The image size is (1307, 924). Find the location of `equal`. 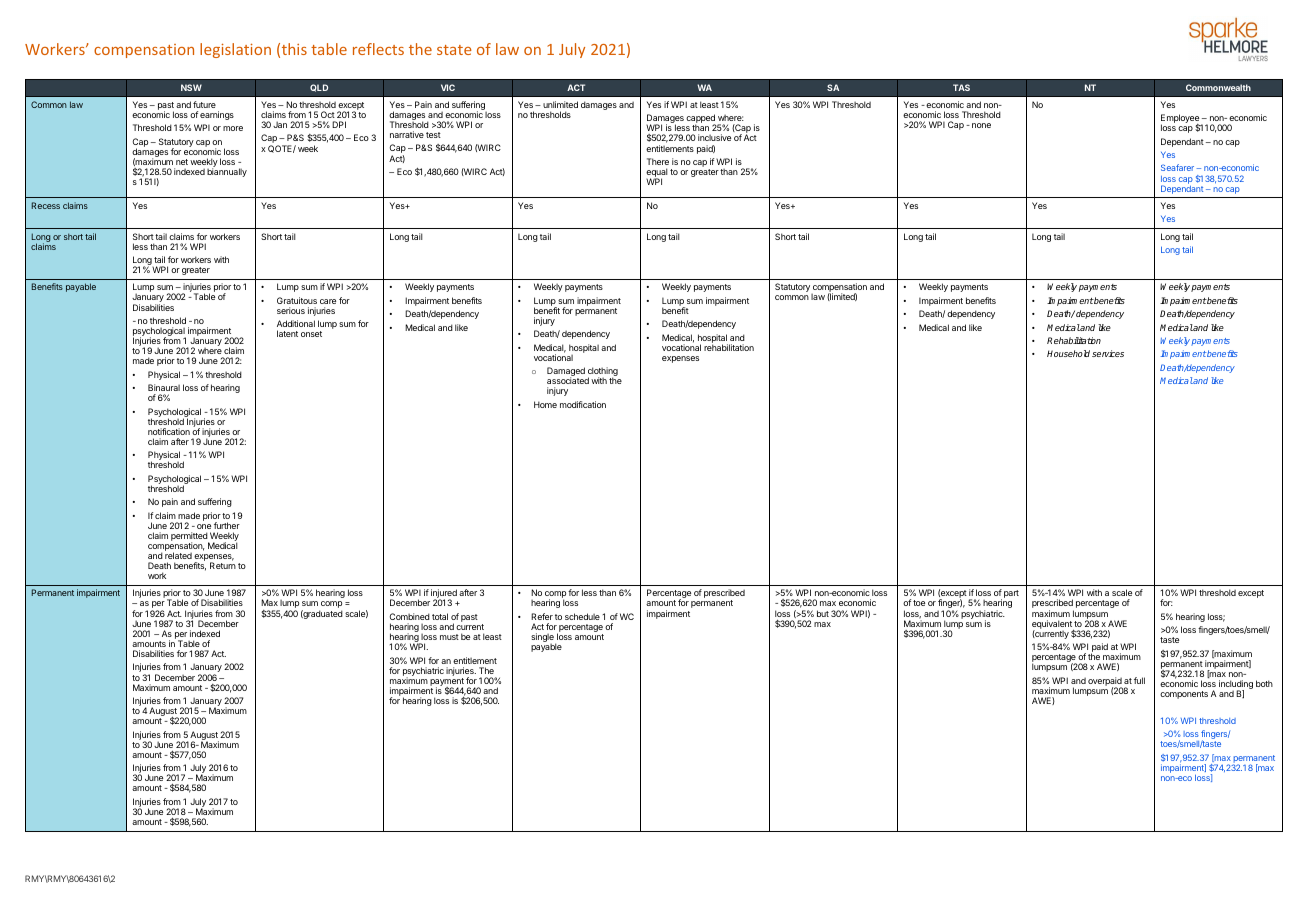

equal is located at coordinates (657, 174).
